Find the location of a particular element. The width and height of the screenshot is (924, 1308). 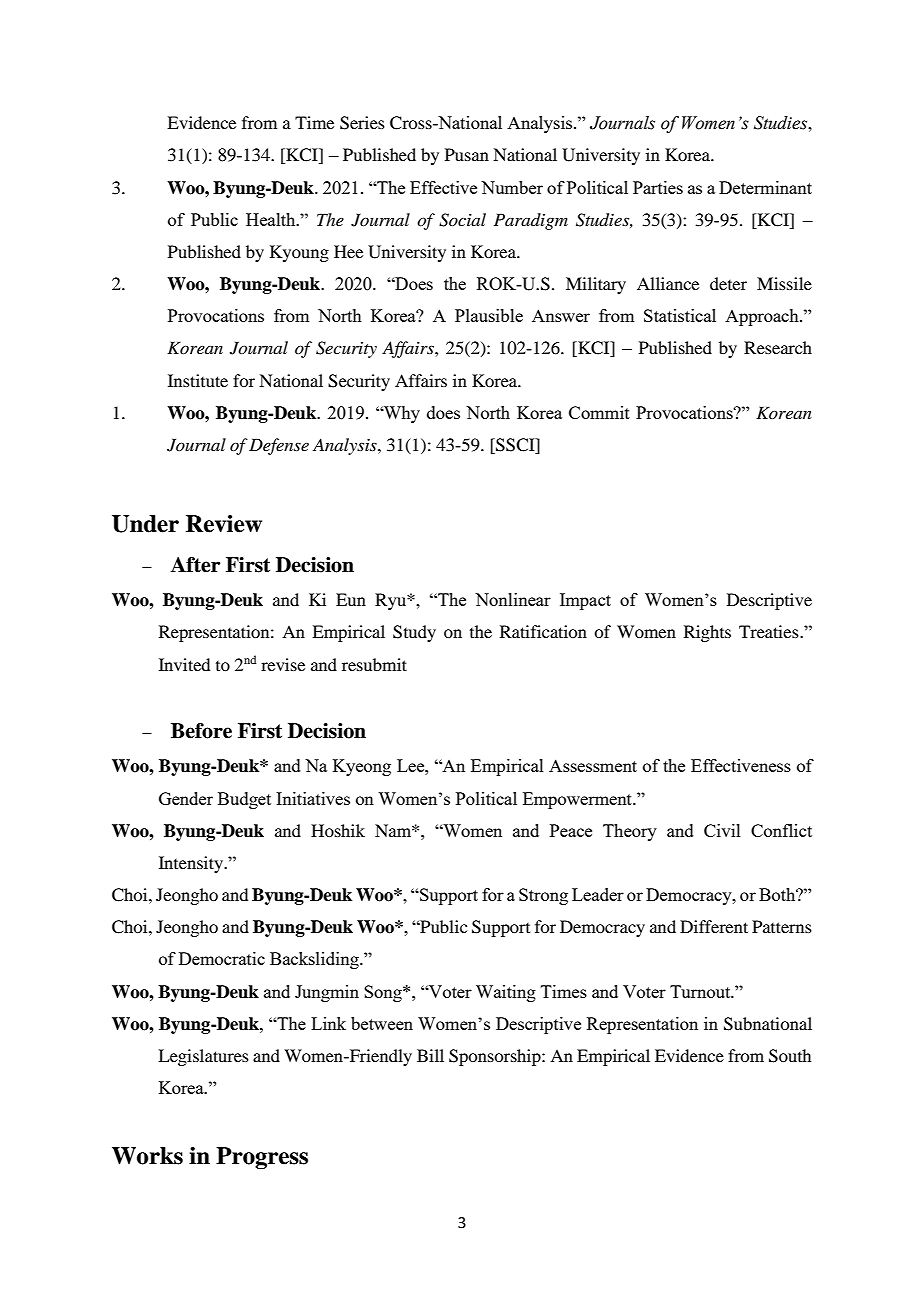

Parties is located at coordinates (658, 187).
